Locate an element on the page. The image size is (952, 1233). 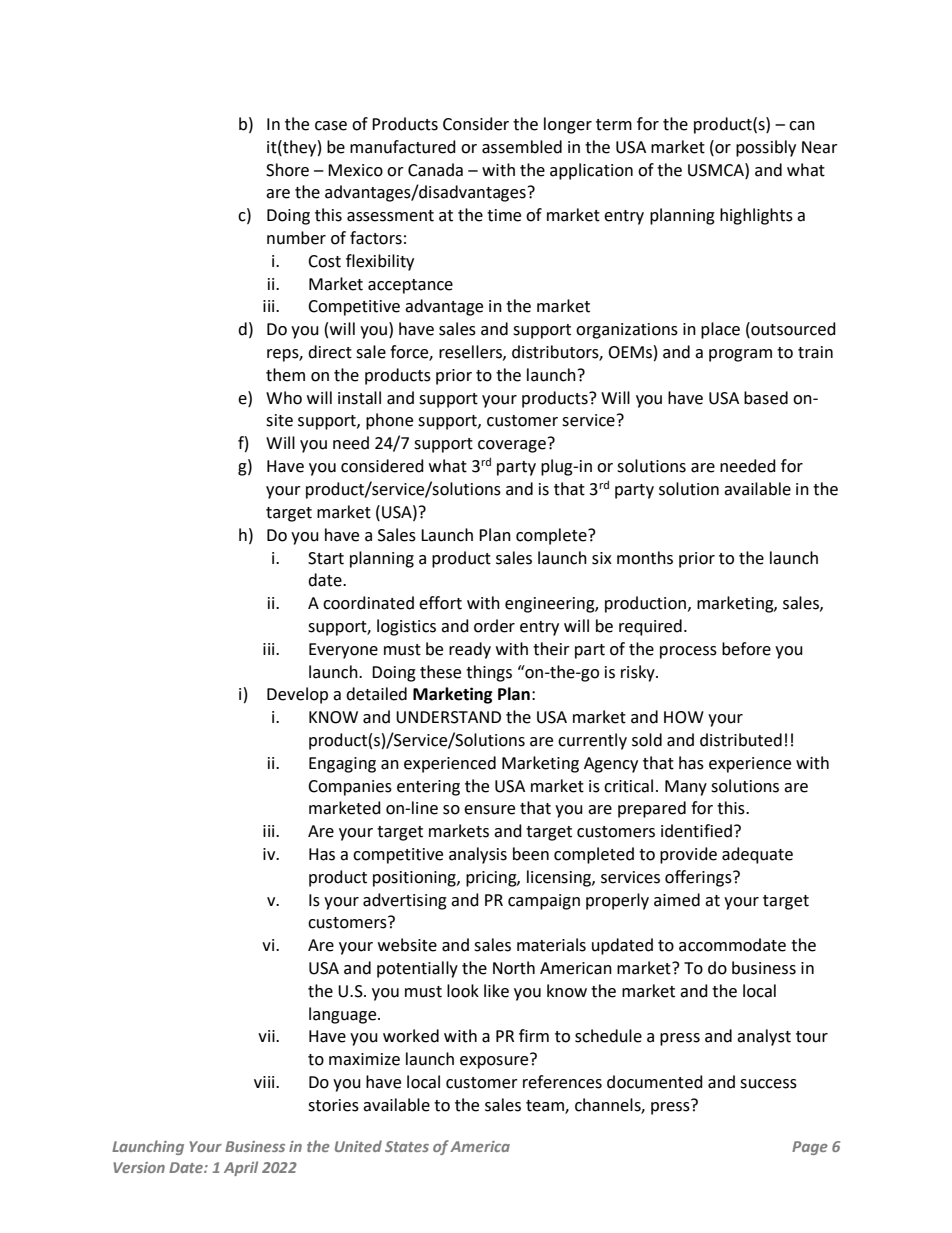
Page is located at coordinates (810, 1148).
